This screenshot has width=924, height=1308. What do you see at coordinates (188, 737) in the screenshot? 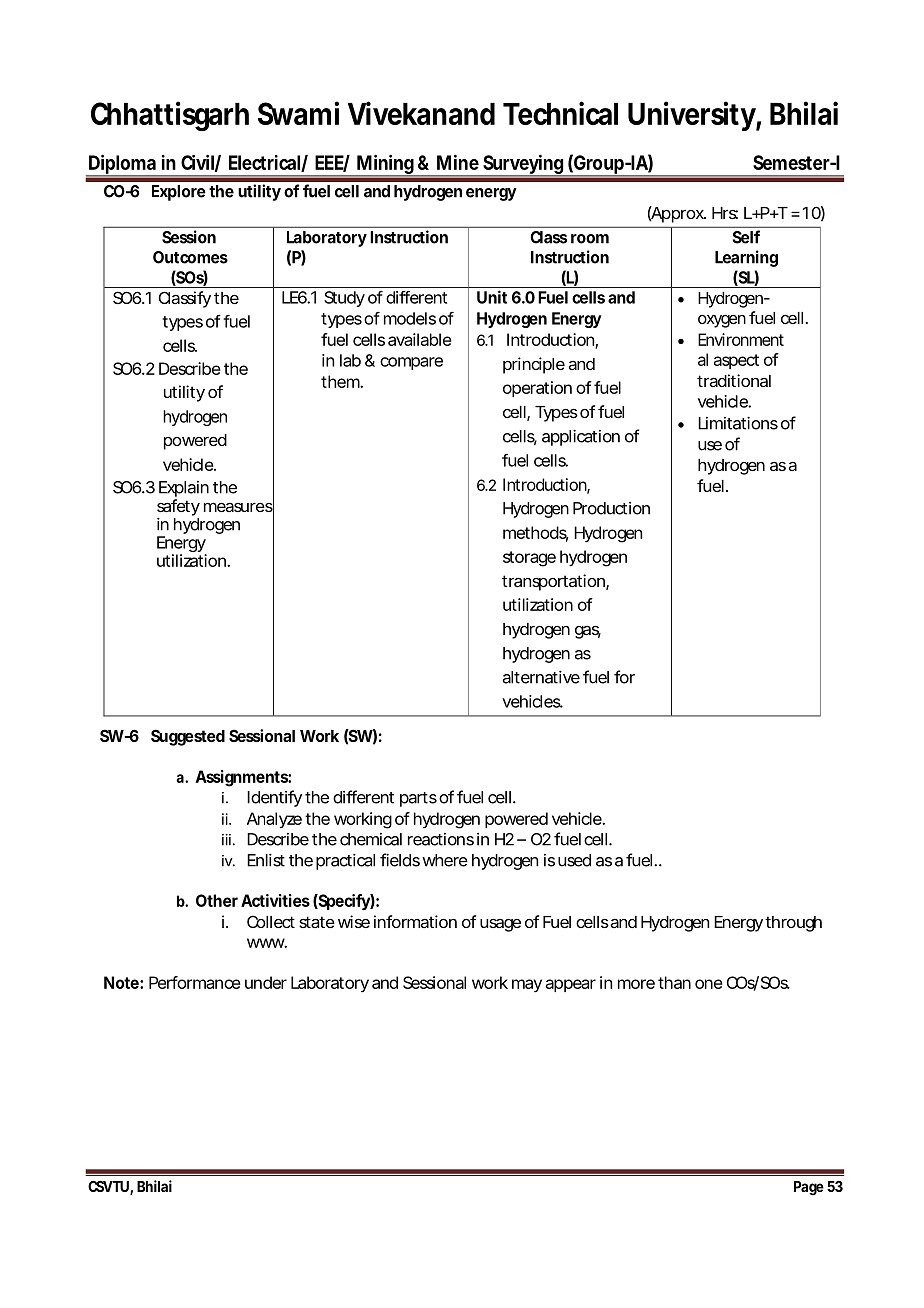
I see `Suggested` at bounding box center [188, 737].
